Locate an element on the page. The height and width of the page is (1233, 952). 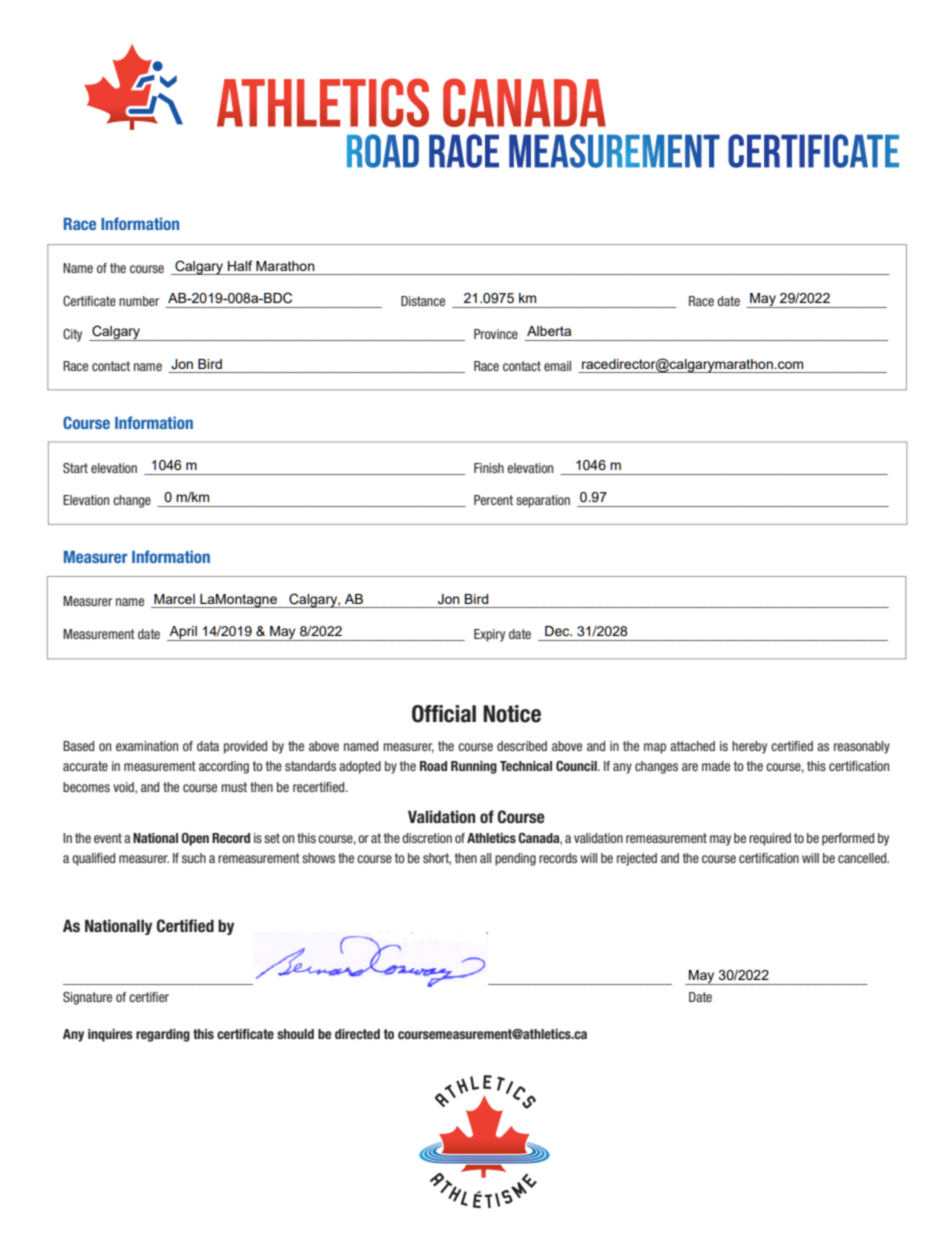
hereby is located at coordinates (749, 747).
